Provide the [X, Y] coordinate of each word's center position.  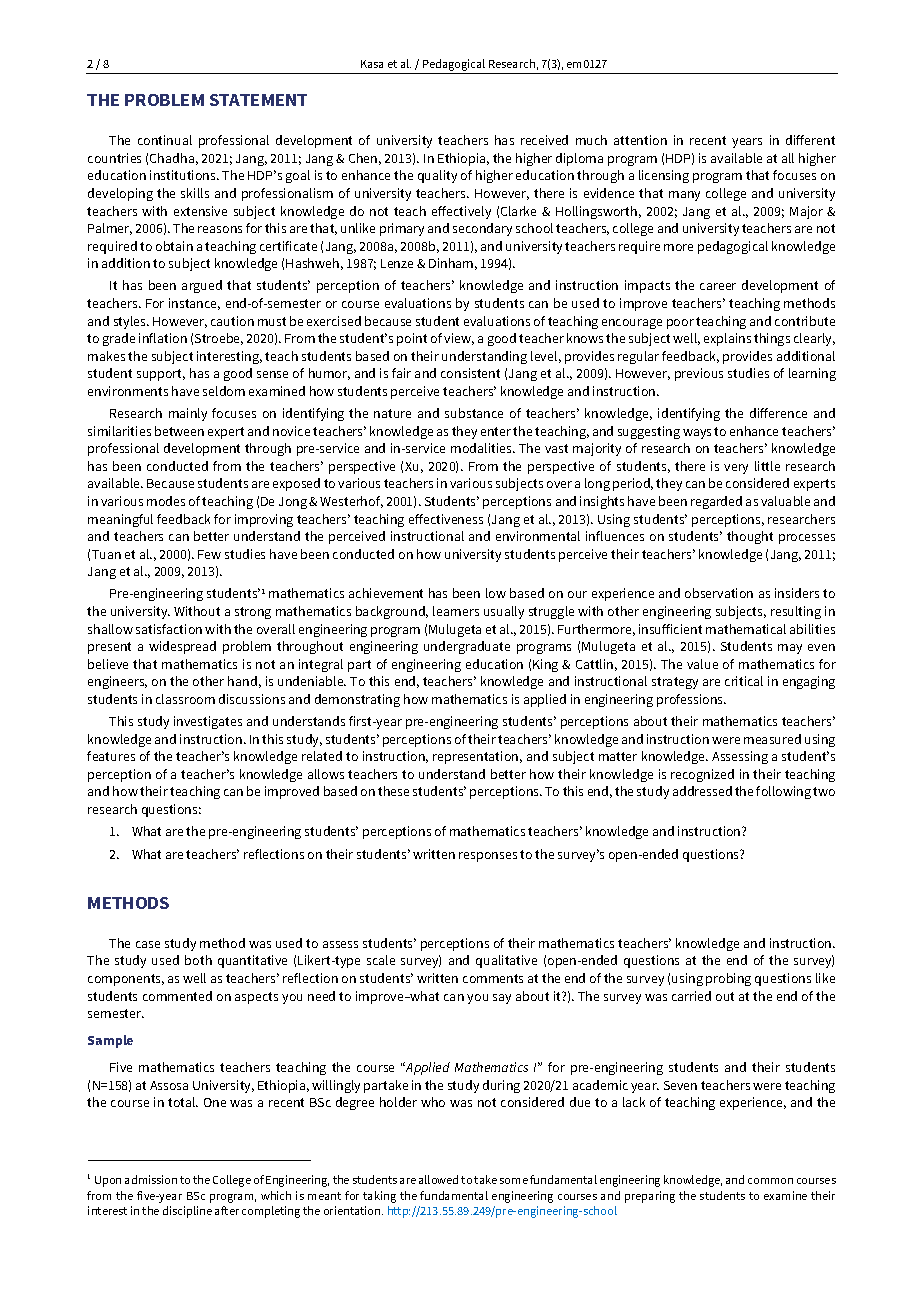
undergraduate [467, 647]
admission [151, 1179]
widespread [182, 647]
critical [744, 681]
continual [165, 140]
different [810, 140]
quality [437, 176]
